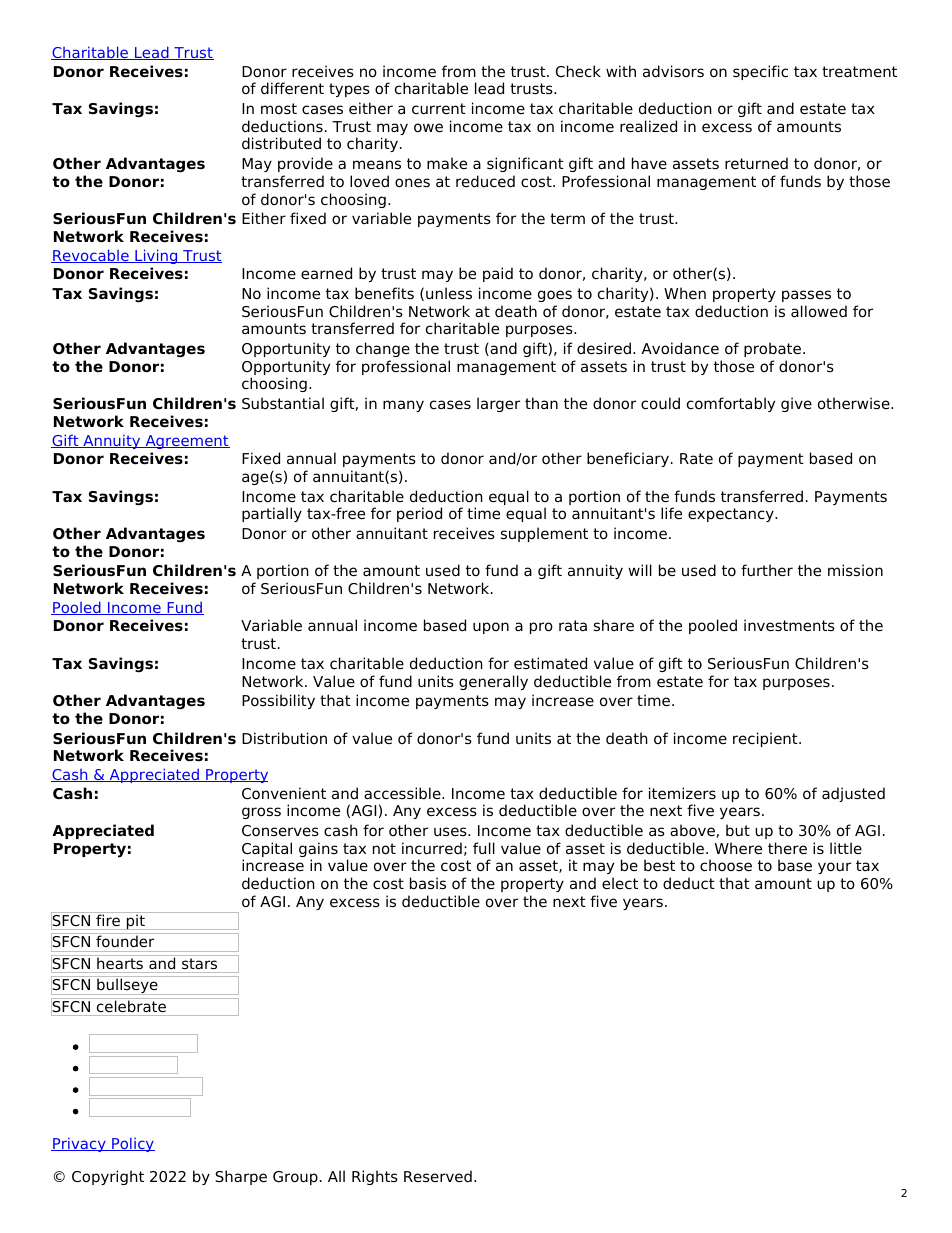 Image resolution: width=952 pixels, height=1233 pixels. What do you see at coordinates (186, 442) in the screenshot?
I see `Agreement` at bounding box center [186, 442].
